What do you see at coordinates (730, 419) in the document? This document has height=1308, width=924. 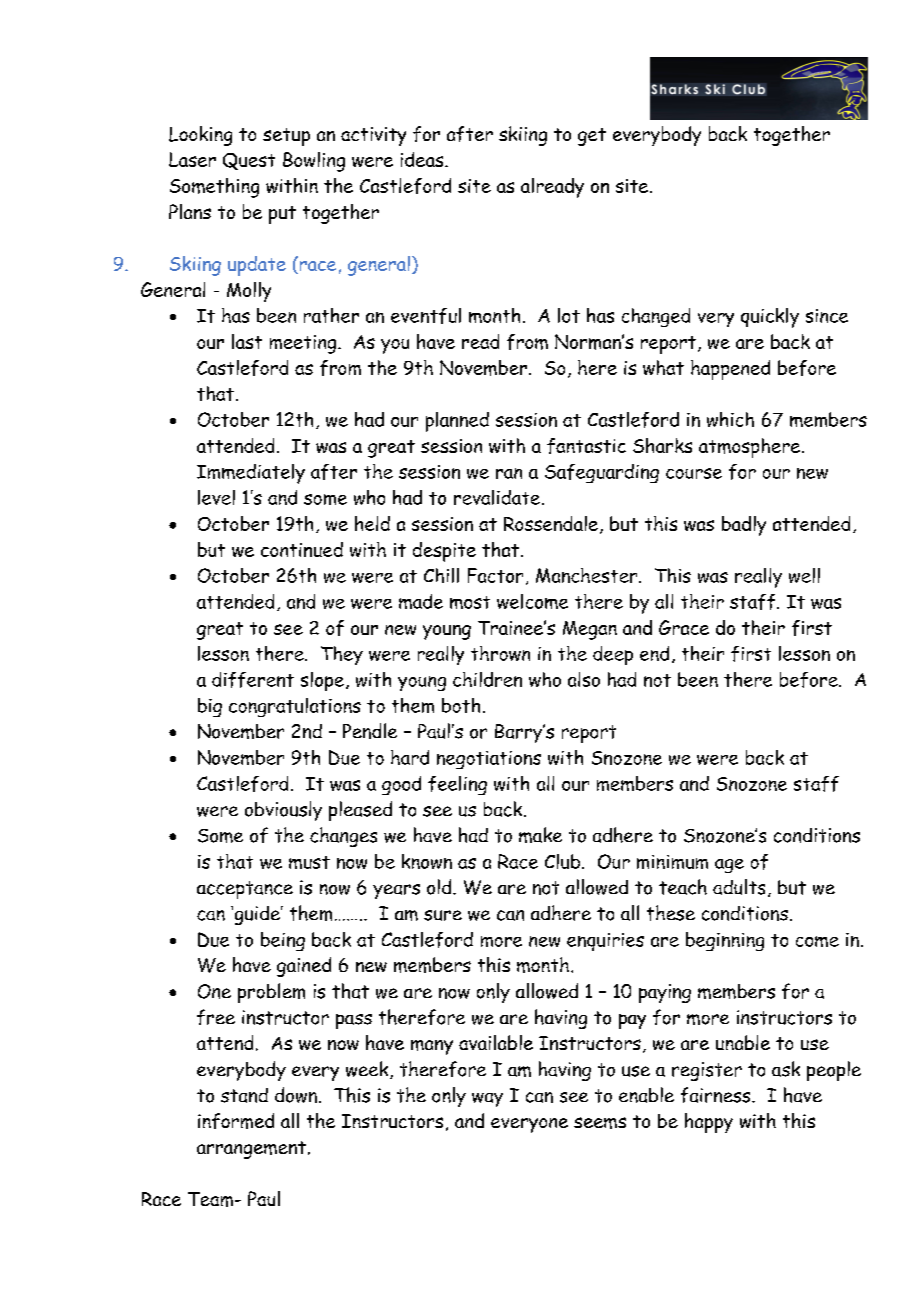 I see `which` at bounding box center [730, 419].
